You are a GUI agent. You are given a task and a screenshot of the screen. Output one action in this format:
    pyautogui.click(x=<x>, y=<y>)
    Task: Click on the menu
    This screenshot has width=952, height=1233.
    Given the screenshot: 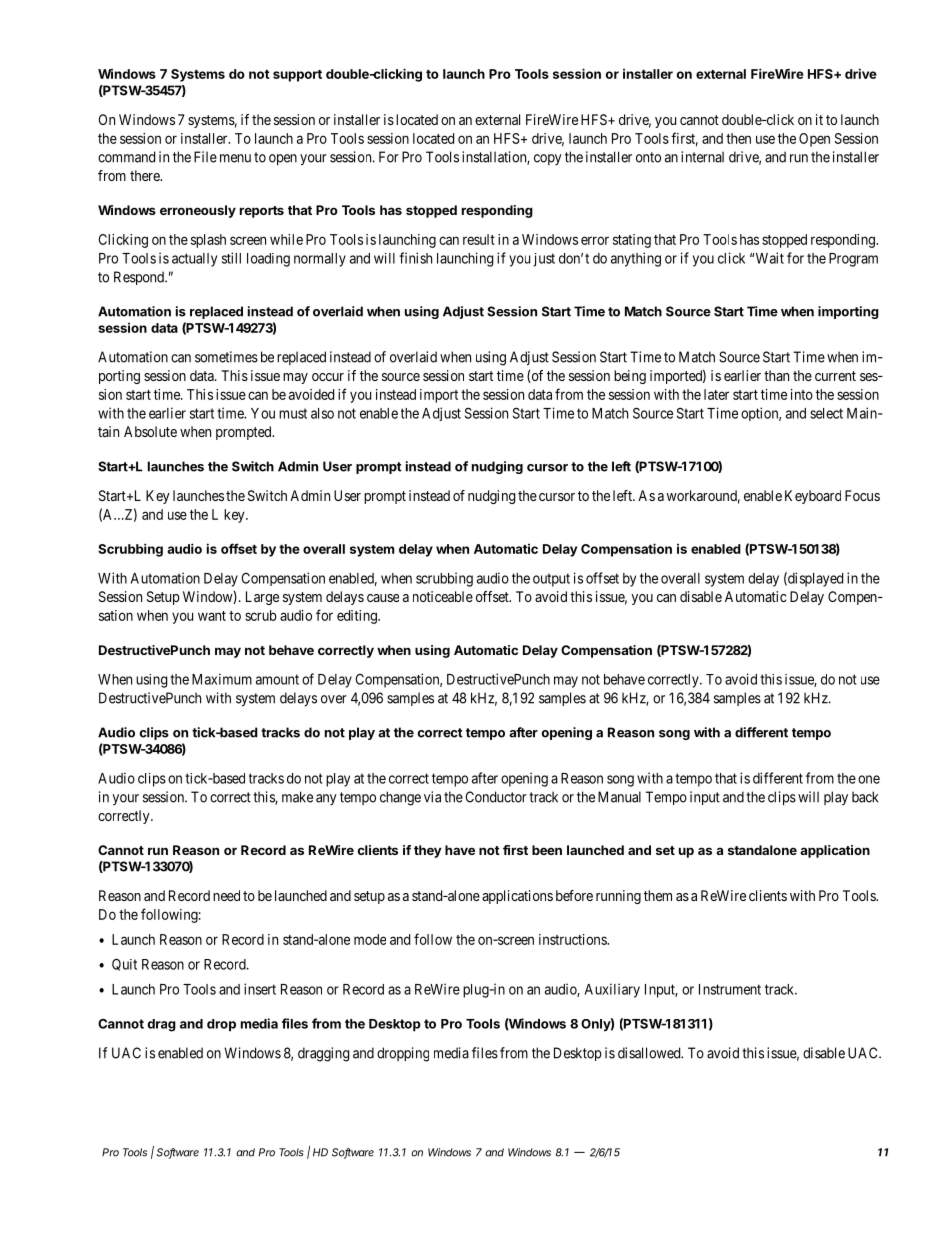 What is the action you would take?
    pyautogui.click(x=235, y=158)
